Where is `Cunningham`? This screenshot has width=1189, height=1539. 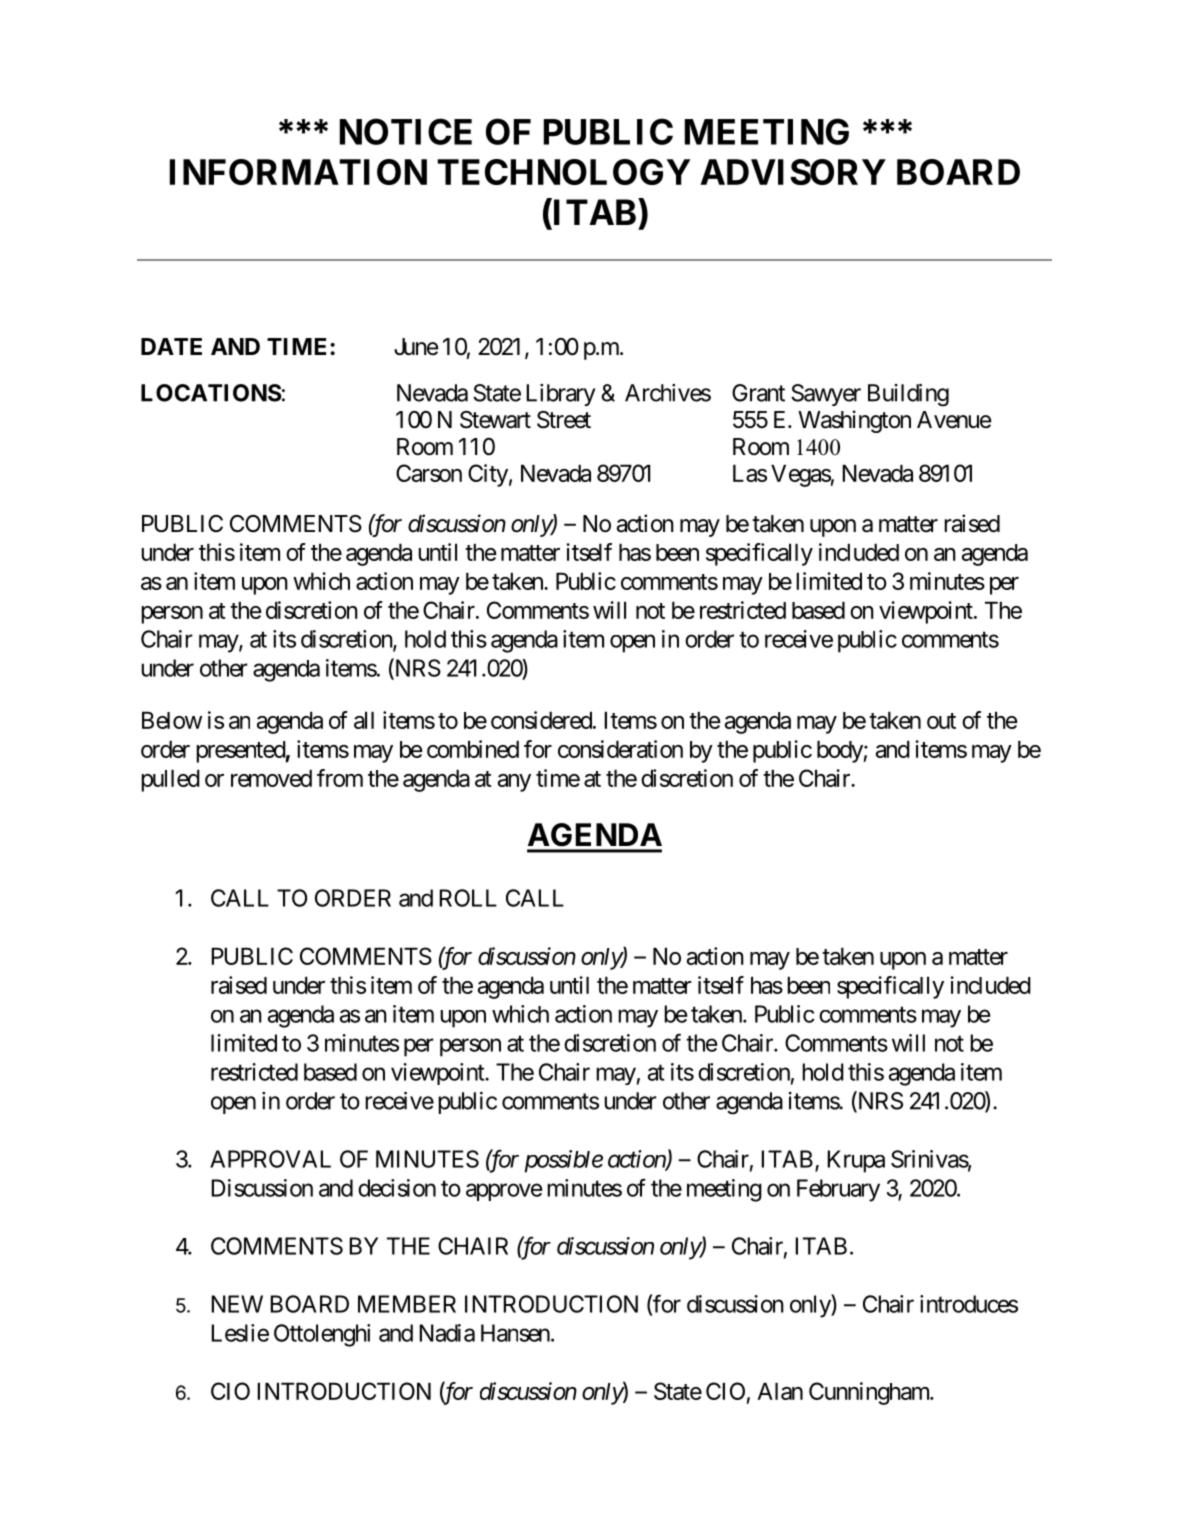
Cunningham is located at coordinates (870, 1393).
